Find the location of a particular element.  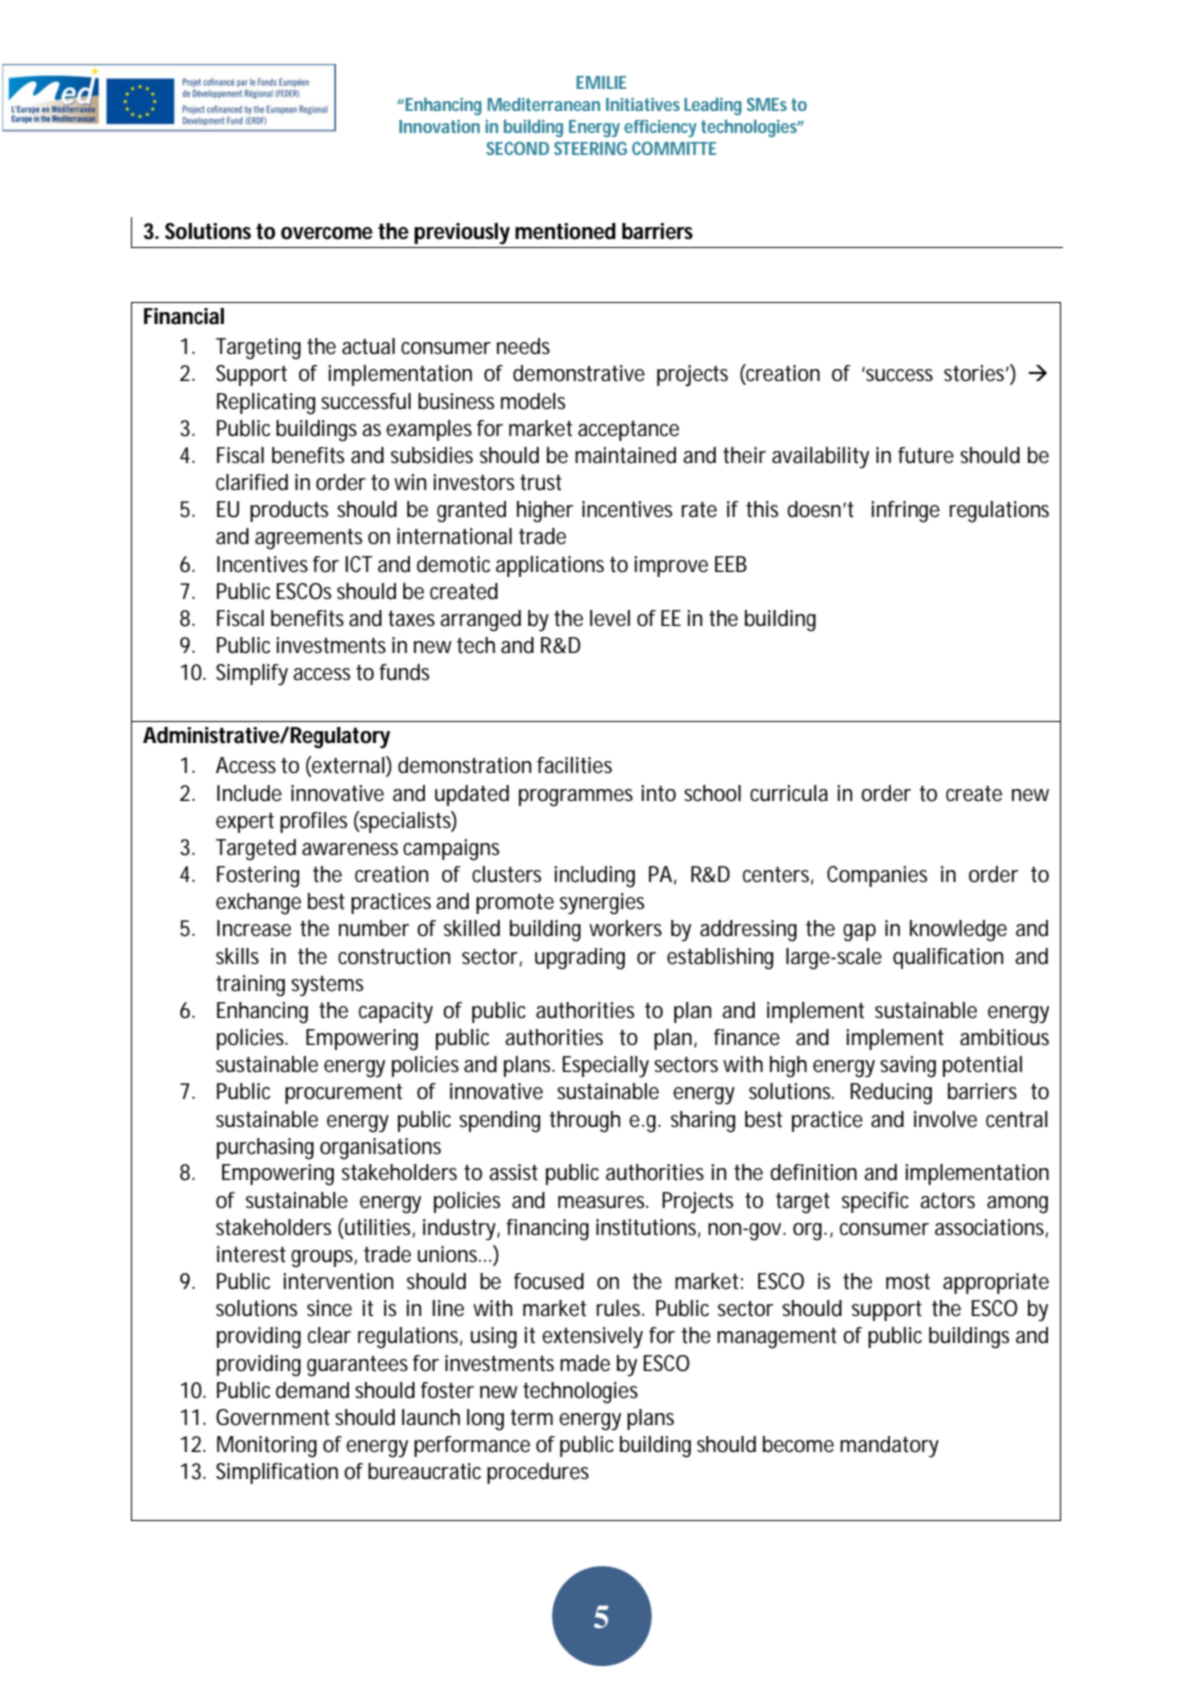

facilities is located at coordinates (574, 765).
